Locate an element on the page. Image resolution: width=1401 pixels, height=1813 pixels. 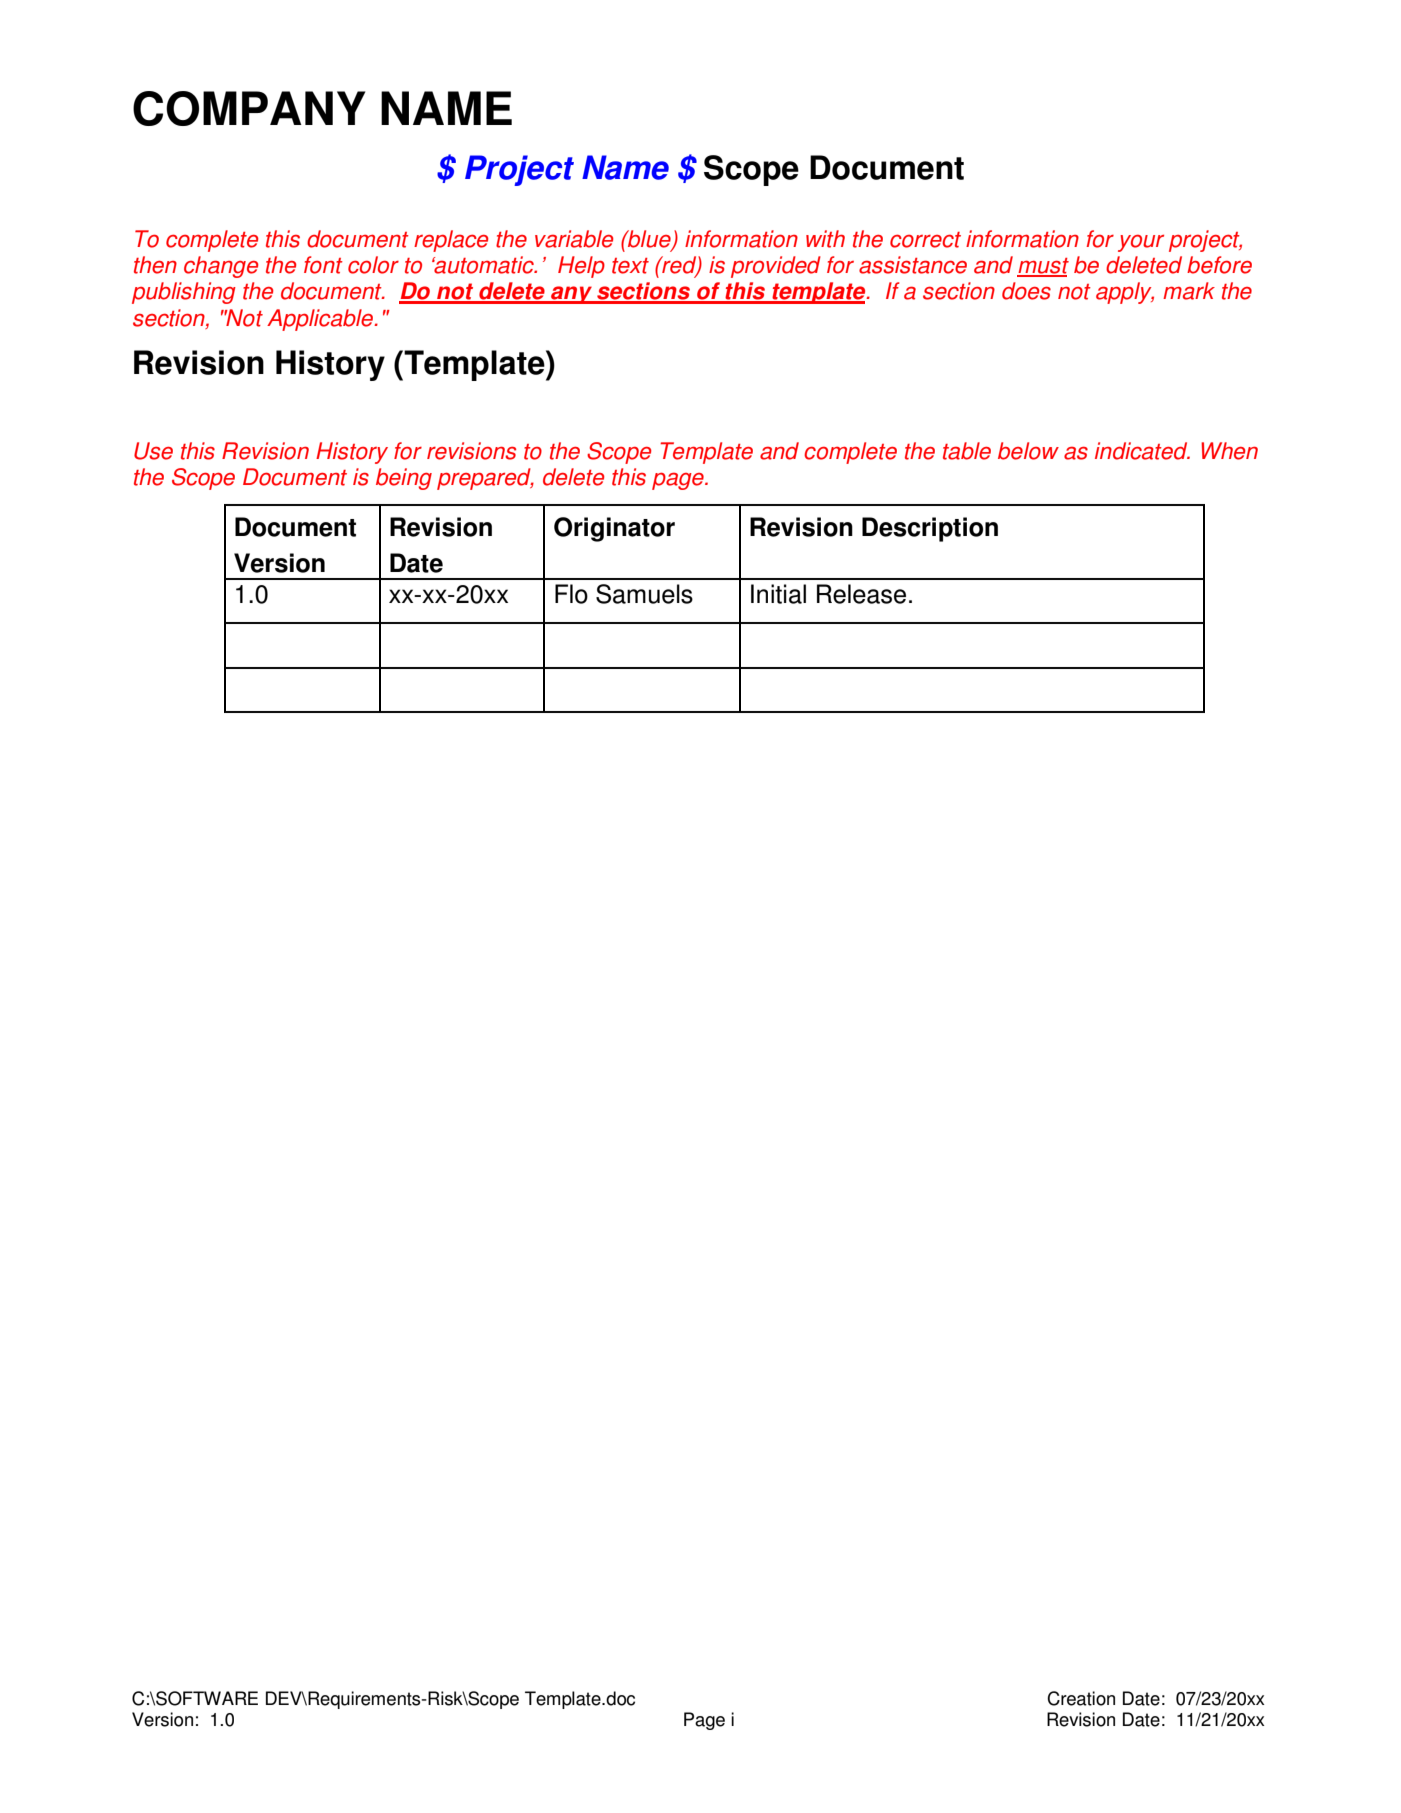
blue is located at coordinates (649, 240).
